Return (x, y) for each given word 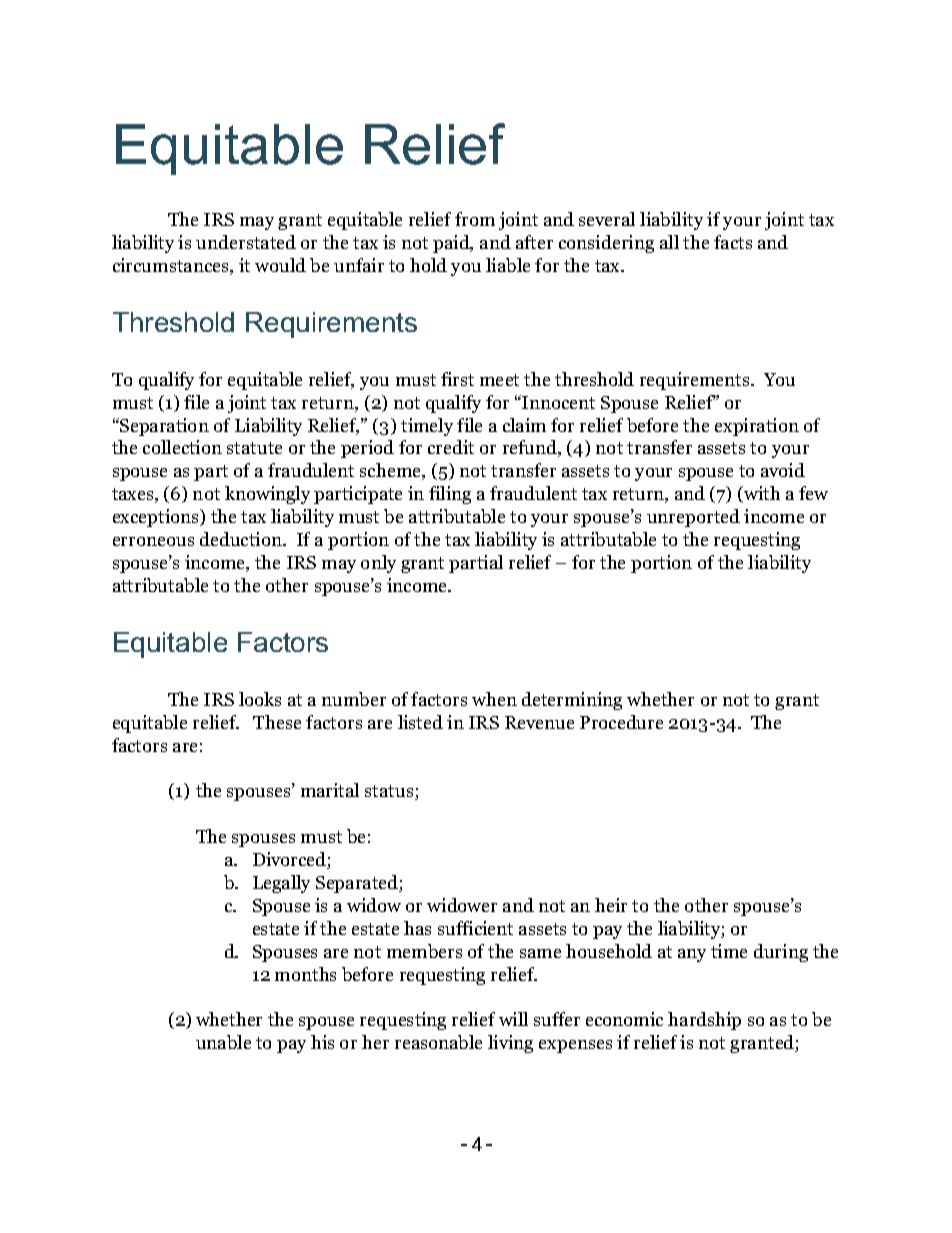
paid (452, 244)
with (761, 494)
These (277, 722)
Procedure (621, 722)
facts (733, 242)
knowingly (267, 495)
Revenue (539, 722)
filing (450, 495)
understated (246, 242)
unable (223, 1042)
